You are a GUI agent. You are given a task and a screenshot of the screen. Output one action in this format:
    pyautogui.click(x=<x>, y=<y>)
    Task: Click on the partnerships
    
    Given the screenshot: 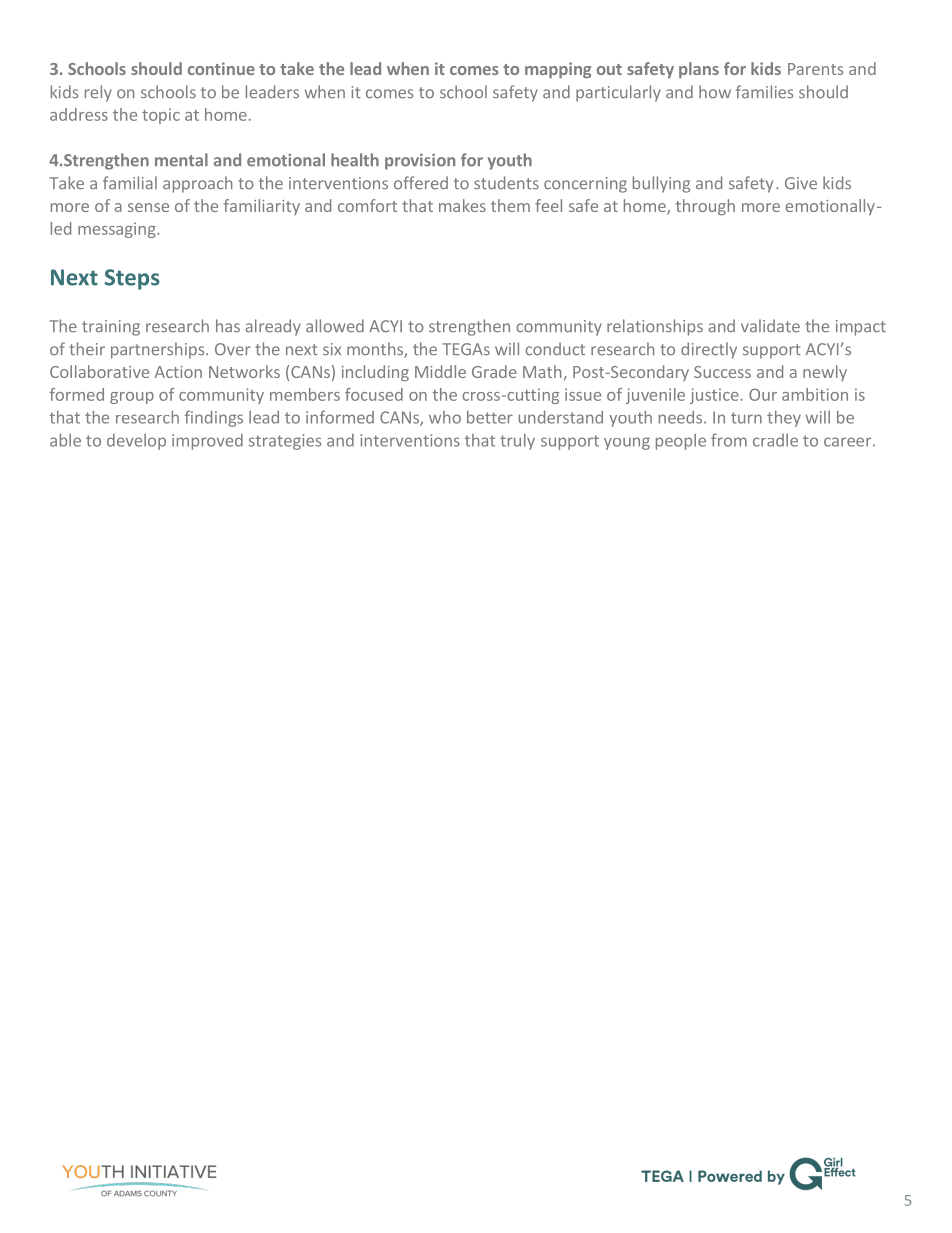 What is the action you would take?
    pyautogui.click(x=159, y=350)
